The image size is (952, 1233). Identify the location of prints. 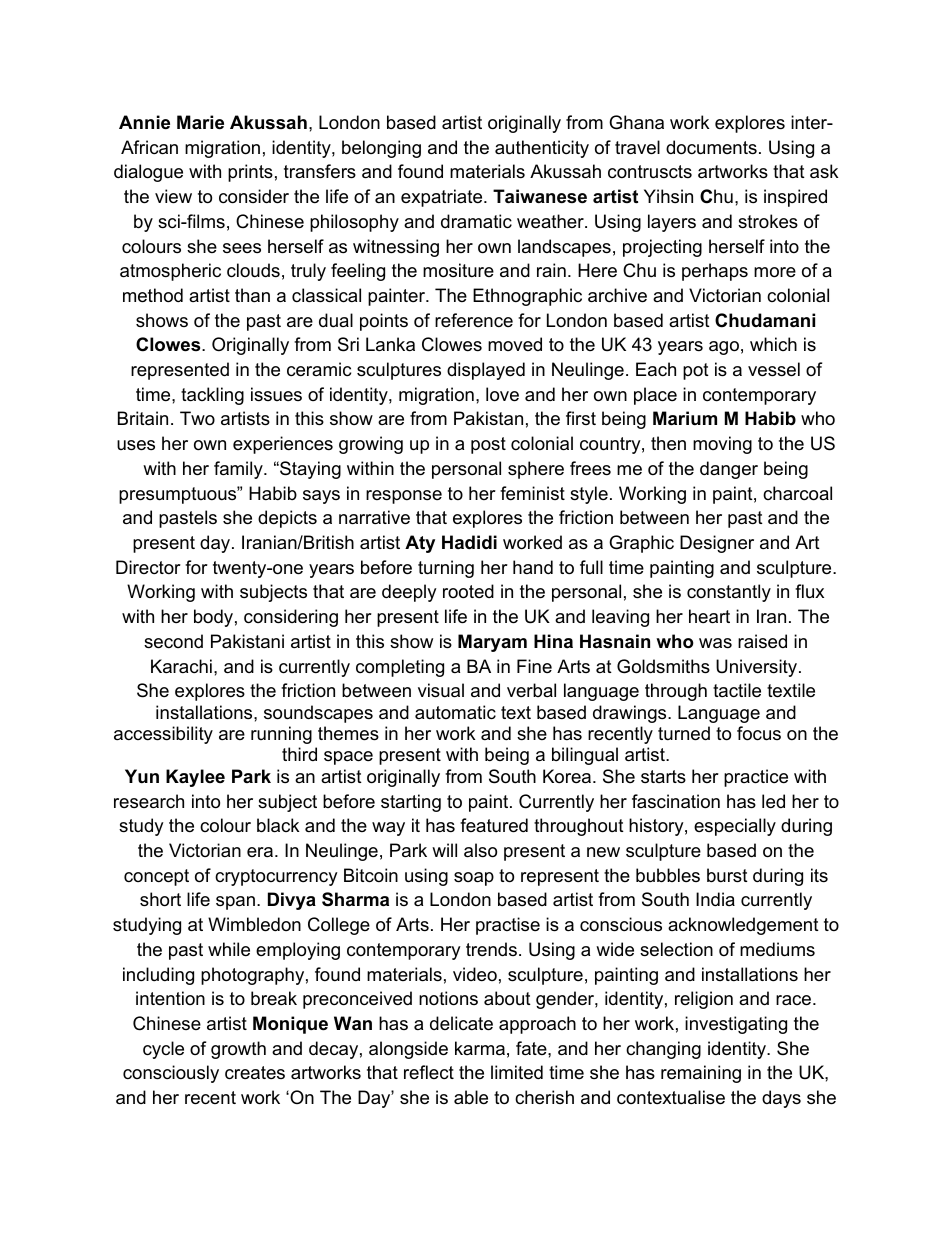
(250, 173).
